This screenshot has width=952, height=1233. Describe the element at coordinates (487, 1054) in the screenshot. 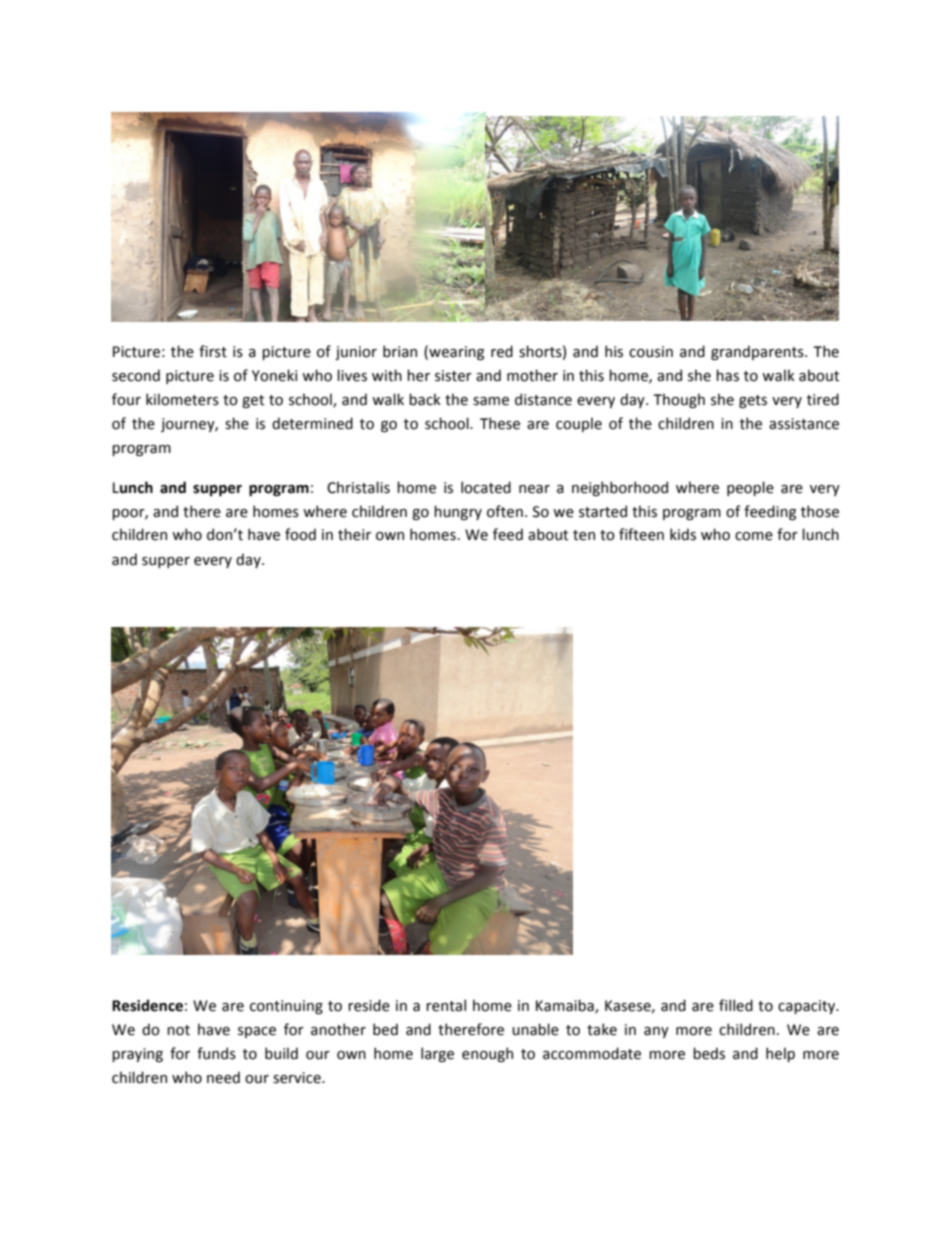

I see `enough` at that location.
